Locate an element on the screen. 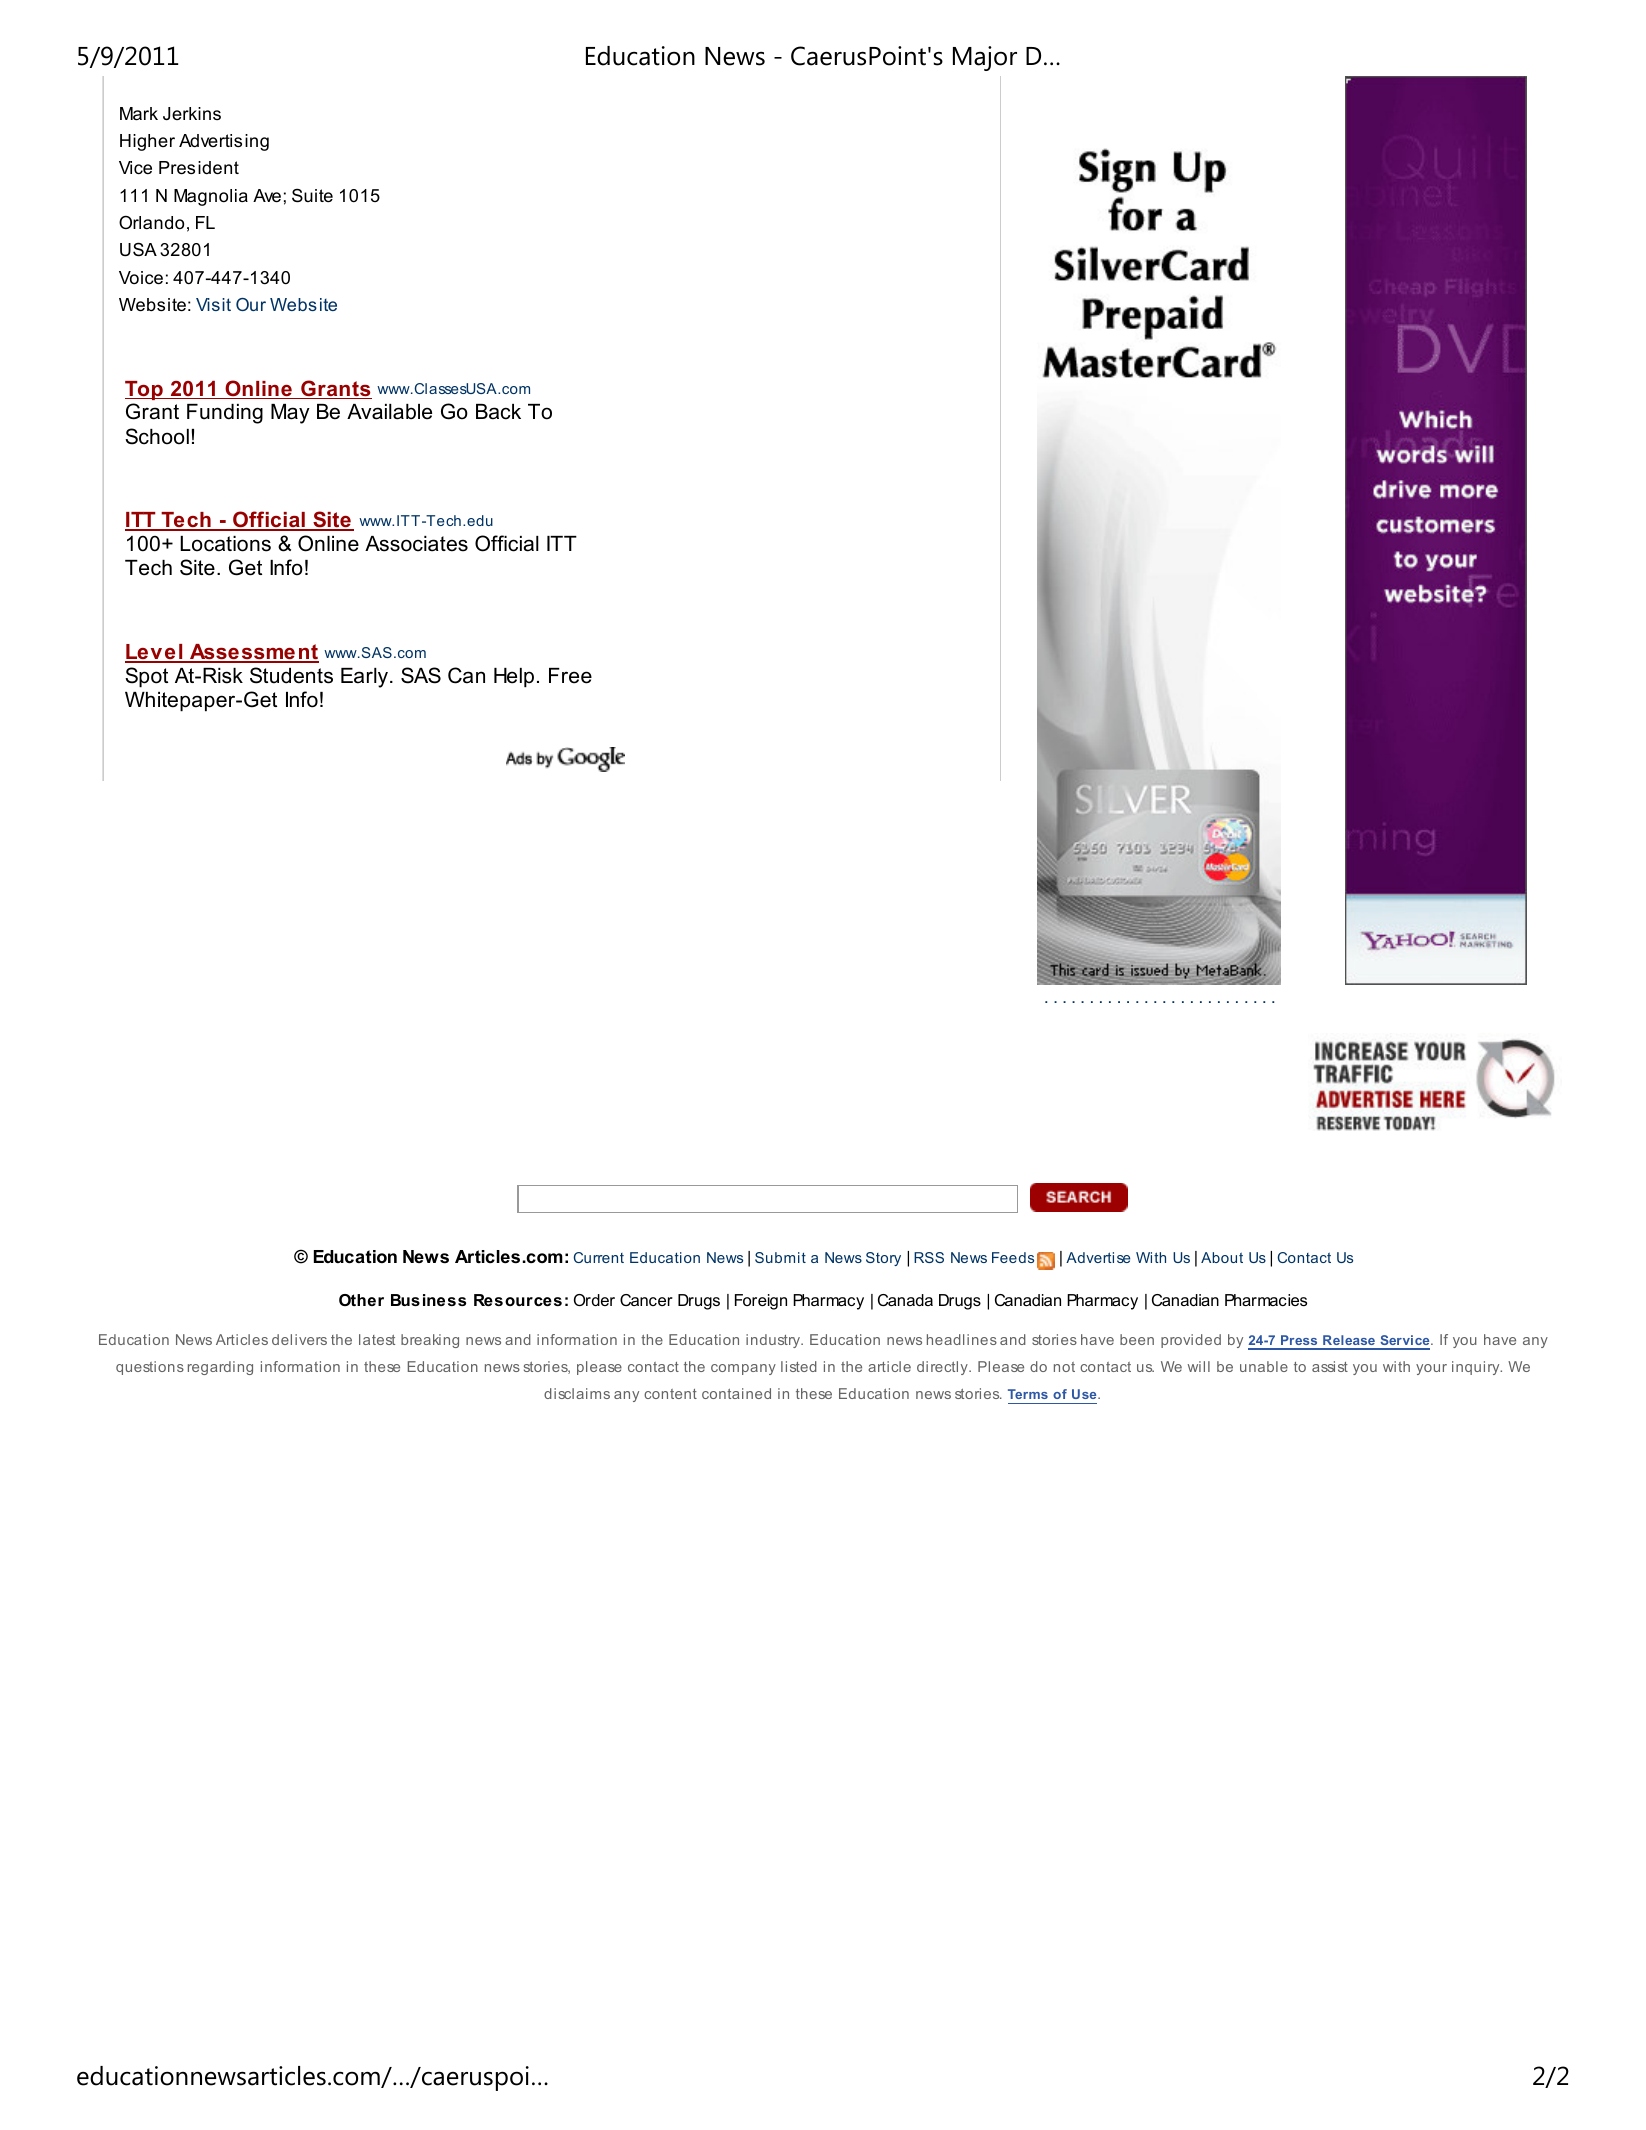 The height and width of the screenshot is (2130, 1646). Advertising is located at coordinates (224, 142).
